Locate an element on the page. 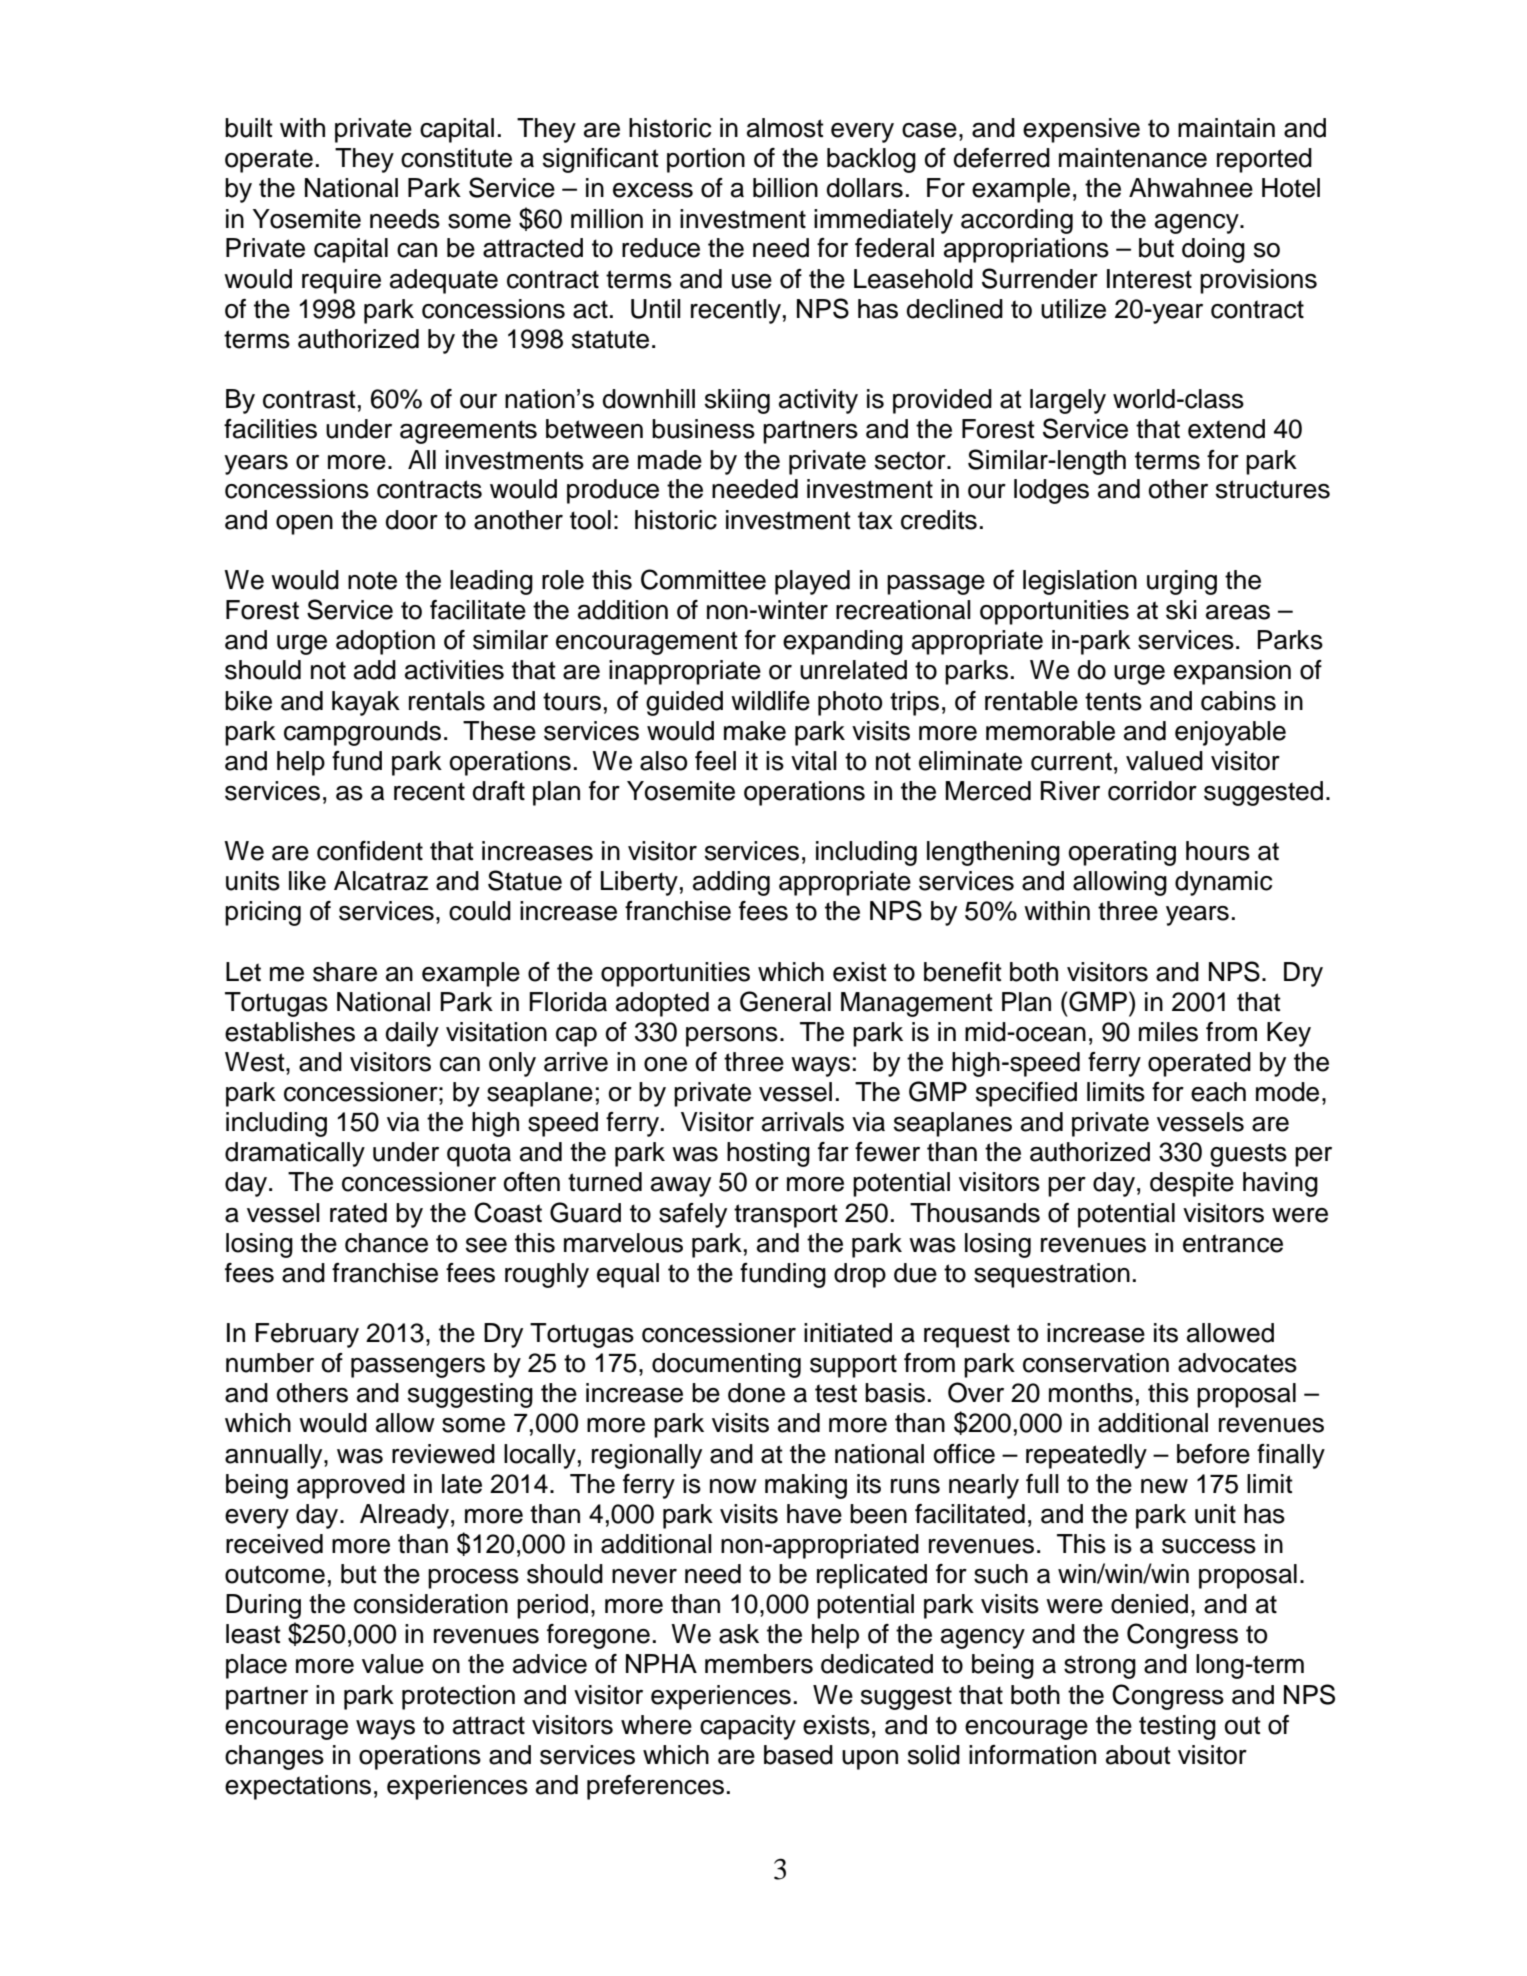 This image has width=1527, height=1976. each is located at coordinates (1218, 1092).
